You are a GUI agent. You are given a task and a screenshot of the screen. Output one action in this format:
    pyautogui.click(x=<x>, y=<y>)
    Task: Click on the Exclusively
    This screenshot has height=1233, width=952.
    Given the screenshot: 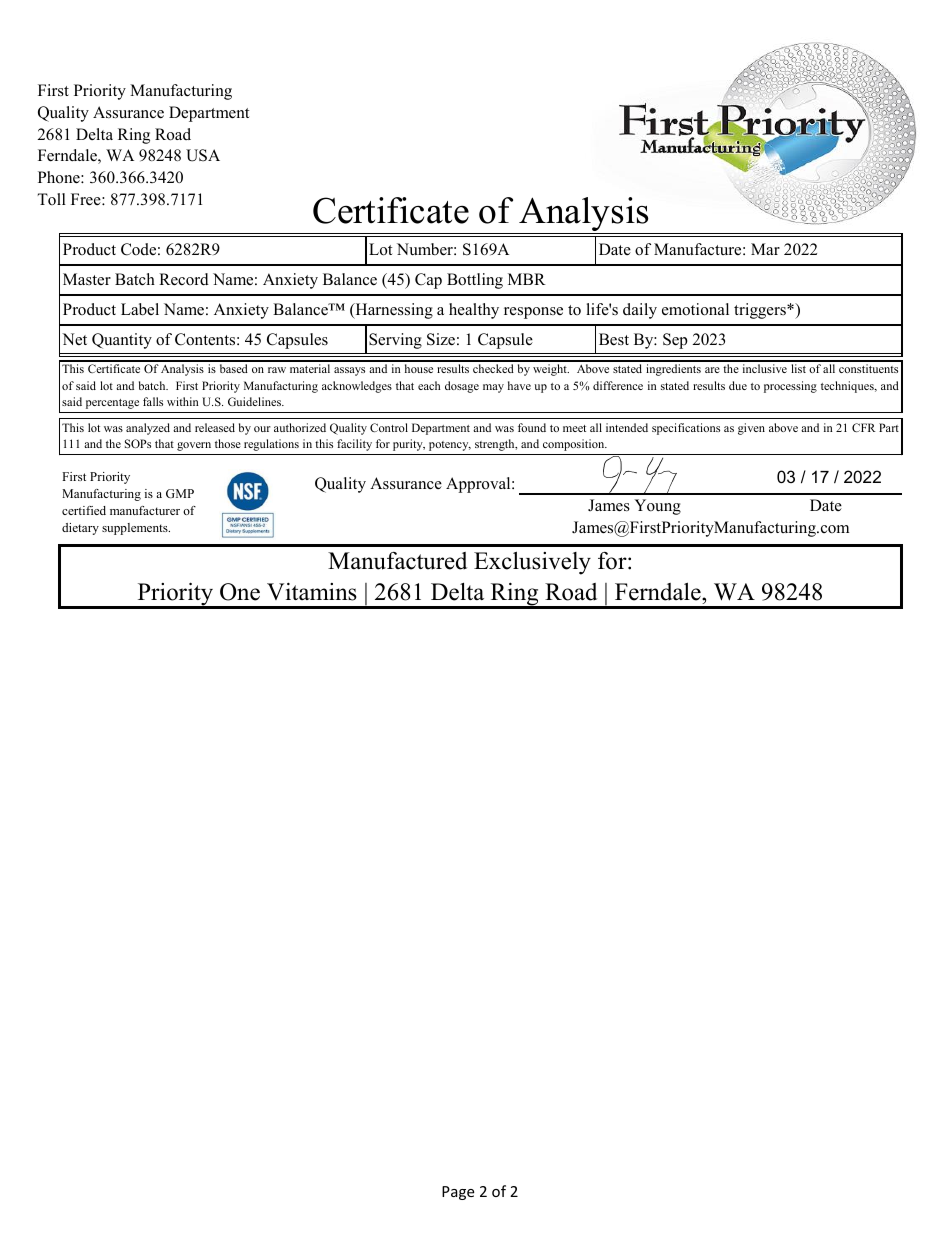 What is the action you would take?
    pyautogui.click(x=532, y=563)
